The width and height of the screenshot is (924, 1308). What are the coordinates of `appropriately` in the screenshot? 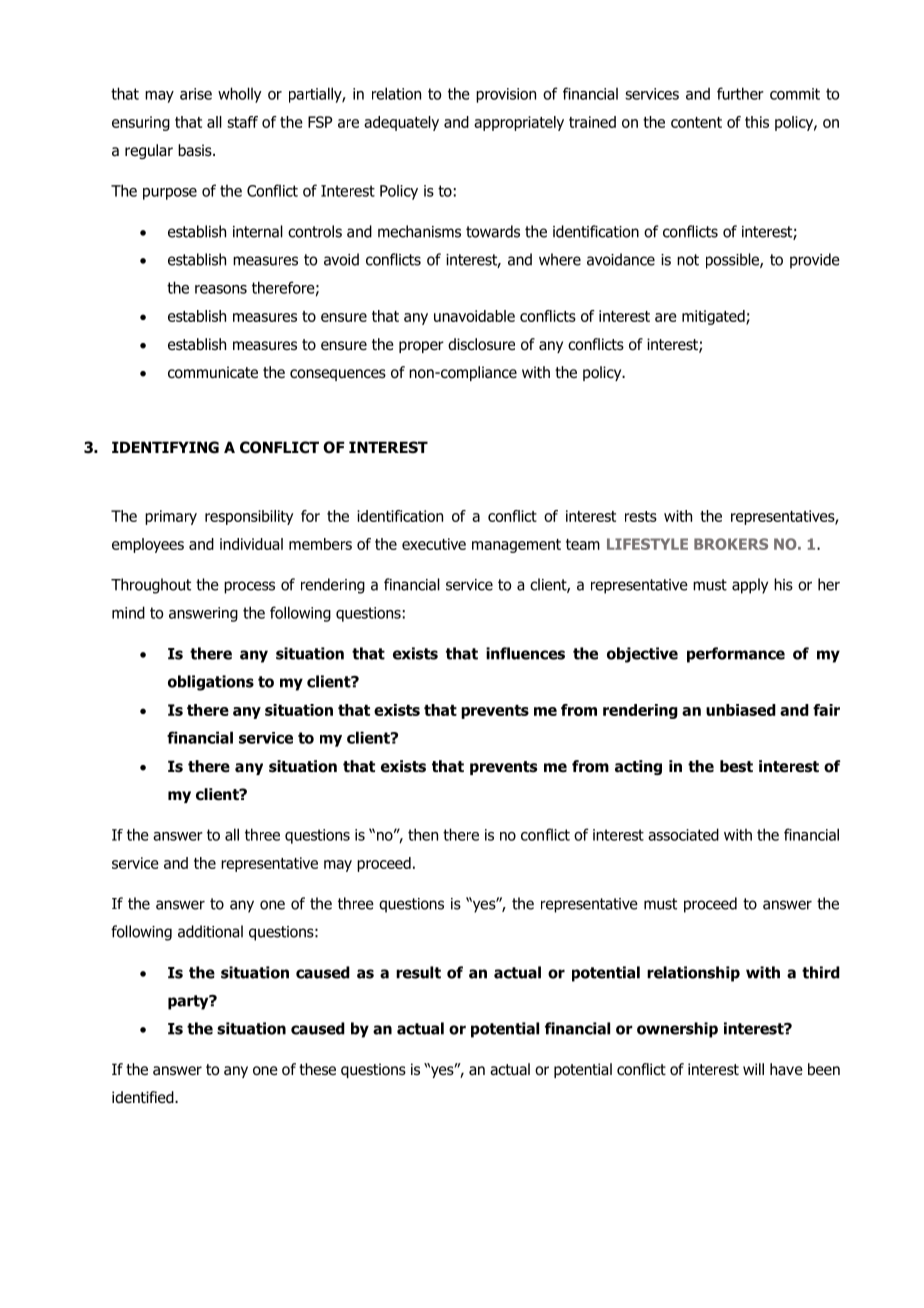 It's located at (519, 123).
